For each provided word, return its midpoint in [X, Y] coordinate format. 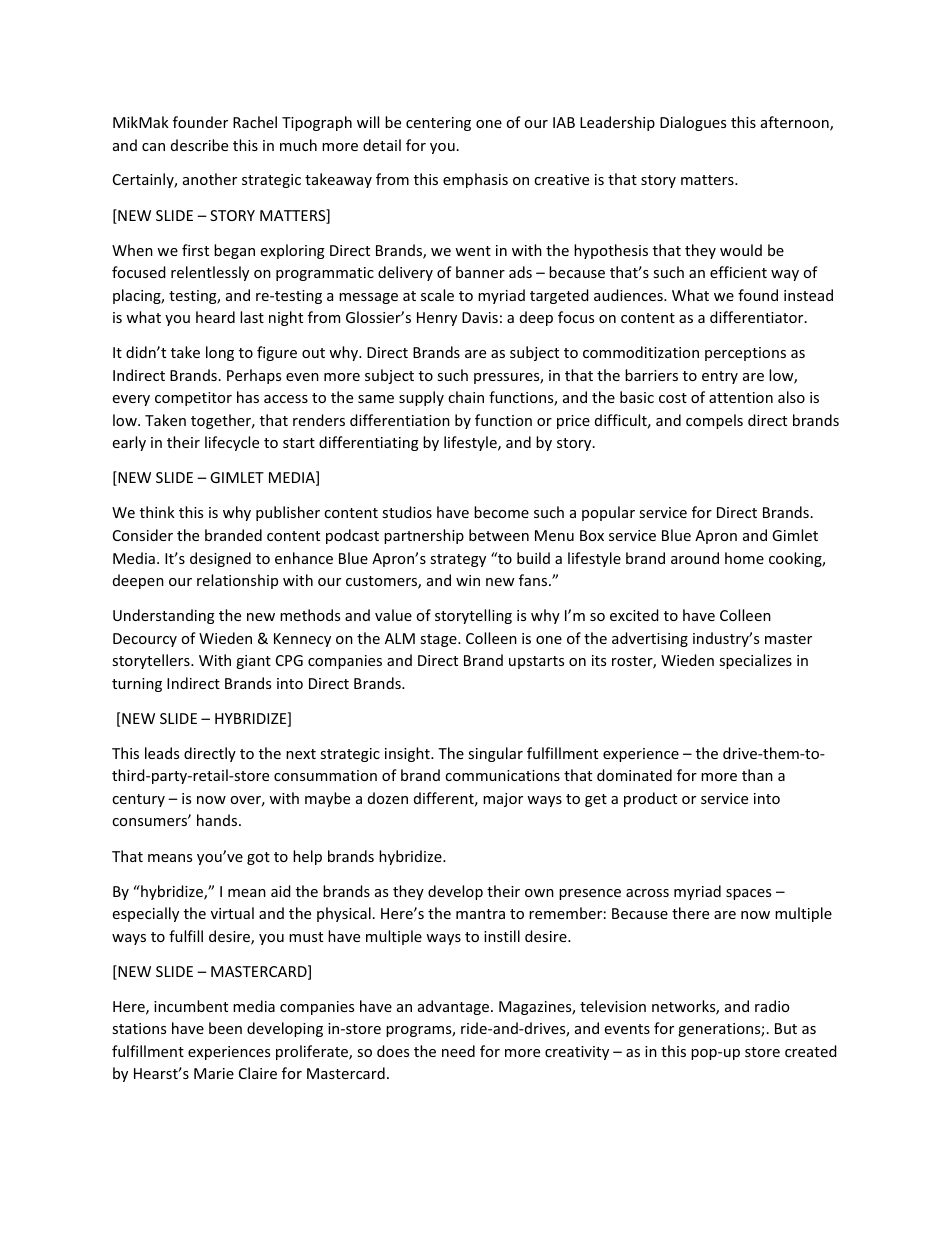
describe [199, 145]
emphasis [475, 180]
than [757, 775]
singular [495, 754]
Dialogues [693, 123]
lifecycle [232, 443]
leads [162, 753]
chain [466, 397]
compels [714, 421]
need [458, 1051]
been [225, 1028]
